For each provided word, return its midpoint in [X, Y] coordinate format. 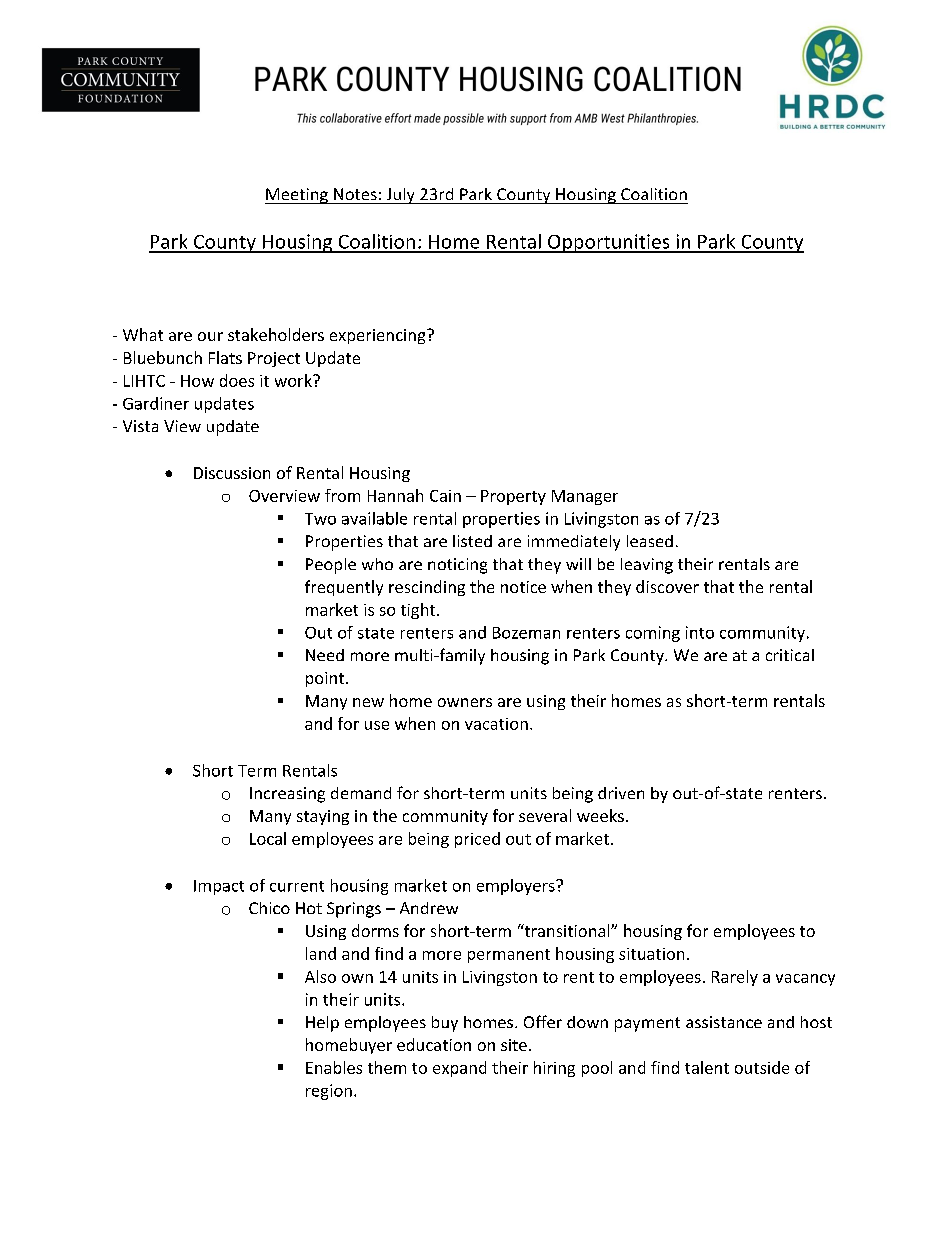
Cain [445, 496]
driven [621, 793]
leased [650, 541]
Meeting [297, 196]
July [400, 196]
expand [459, 1069]
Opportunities [609, 243]
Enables [334, 1067]
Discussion [232, 473]
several [545, 815]
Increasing [287, 795]
